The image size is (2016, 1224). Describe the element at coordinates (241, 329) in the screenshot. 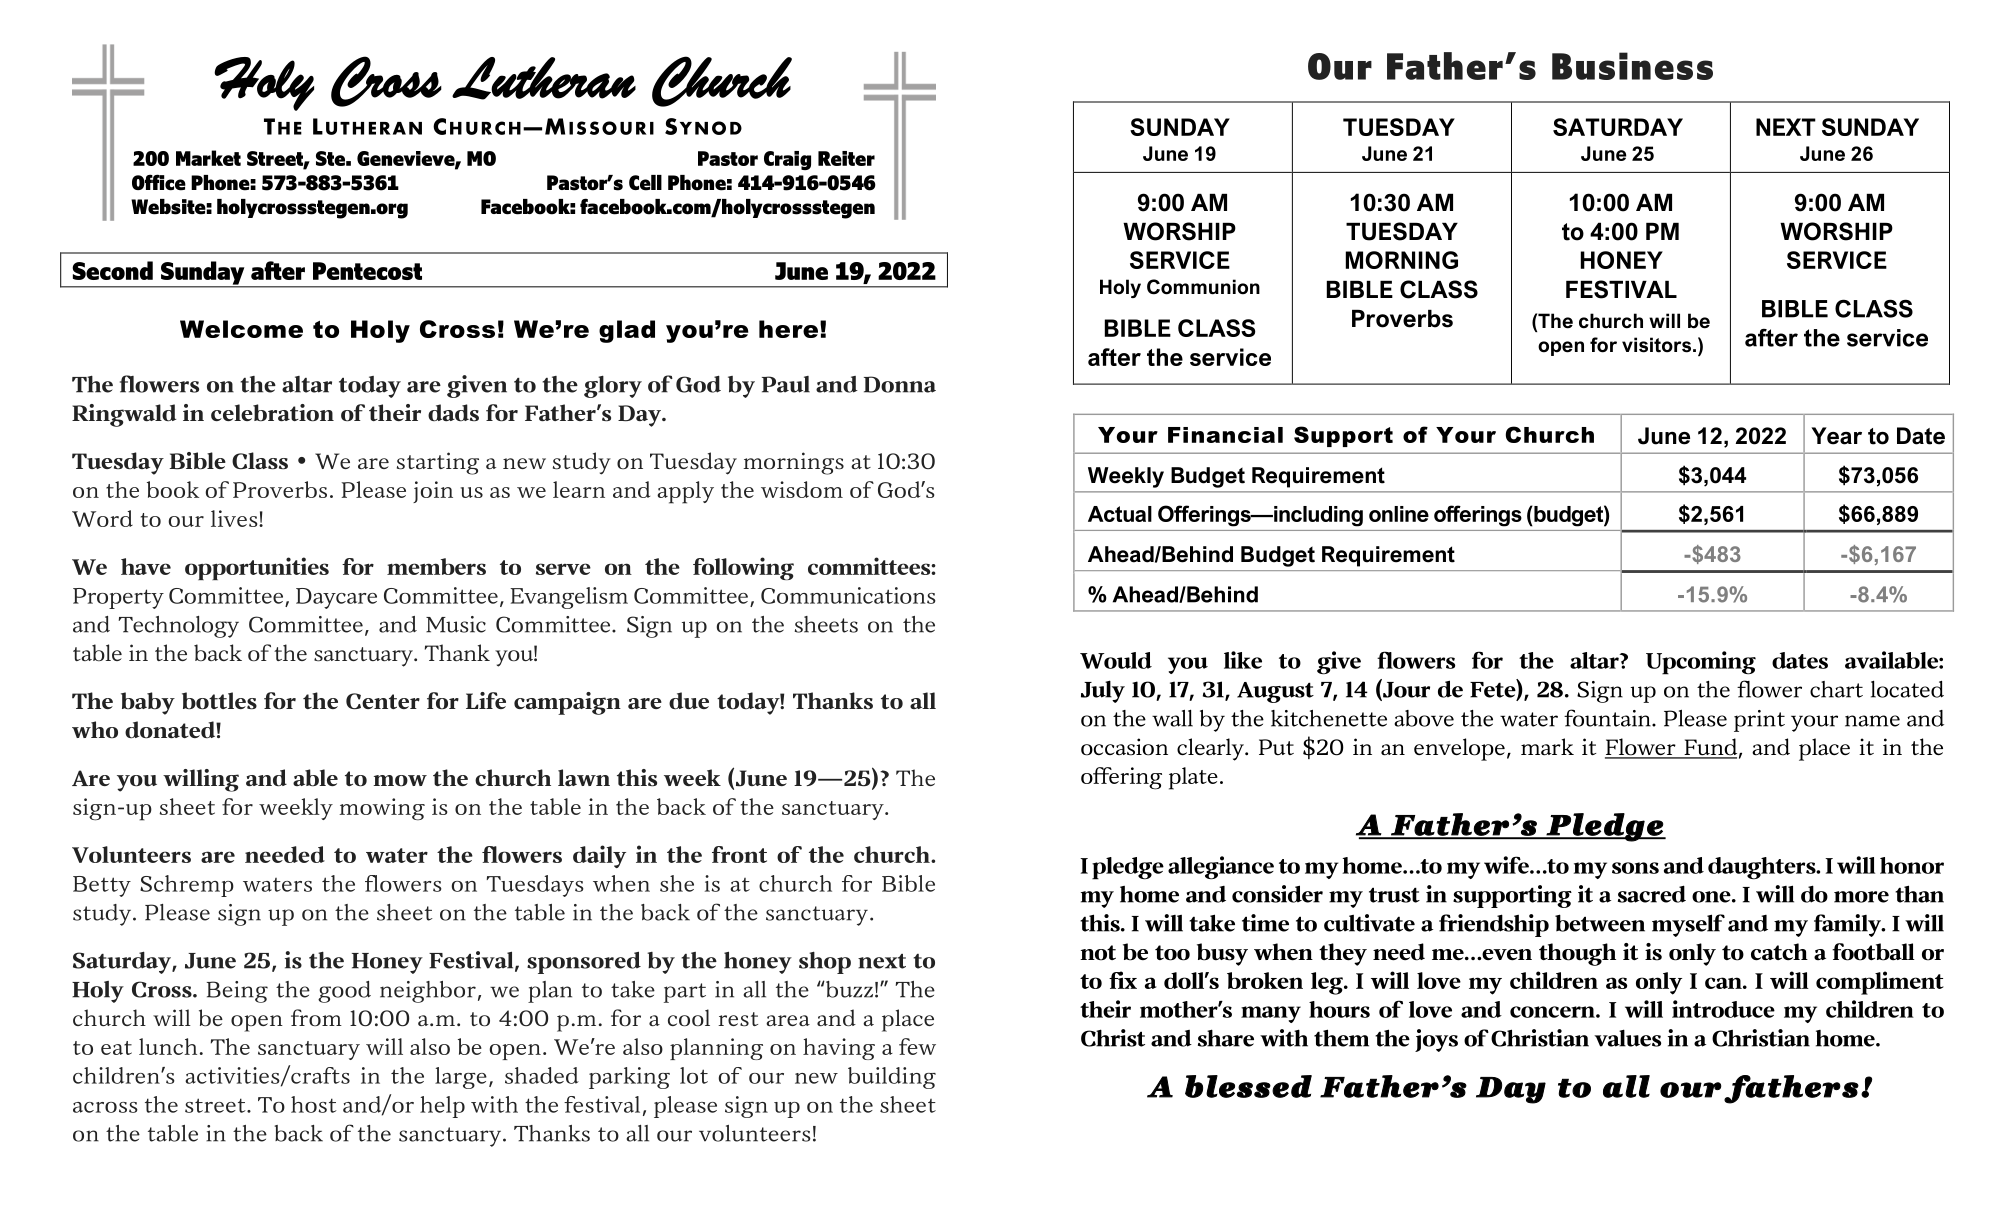

I see `Welcome` at that location.
